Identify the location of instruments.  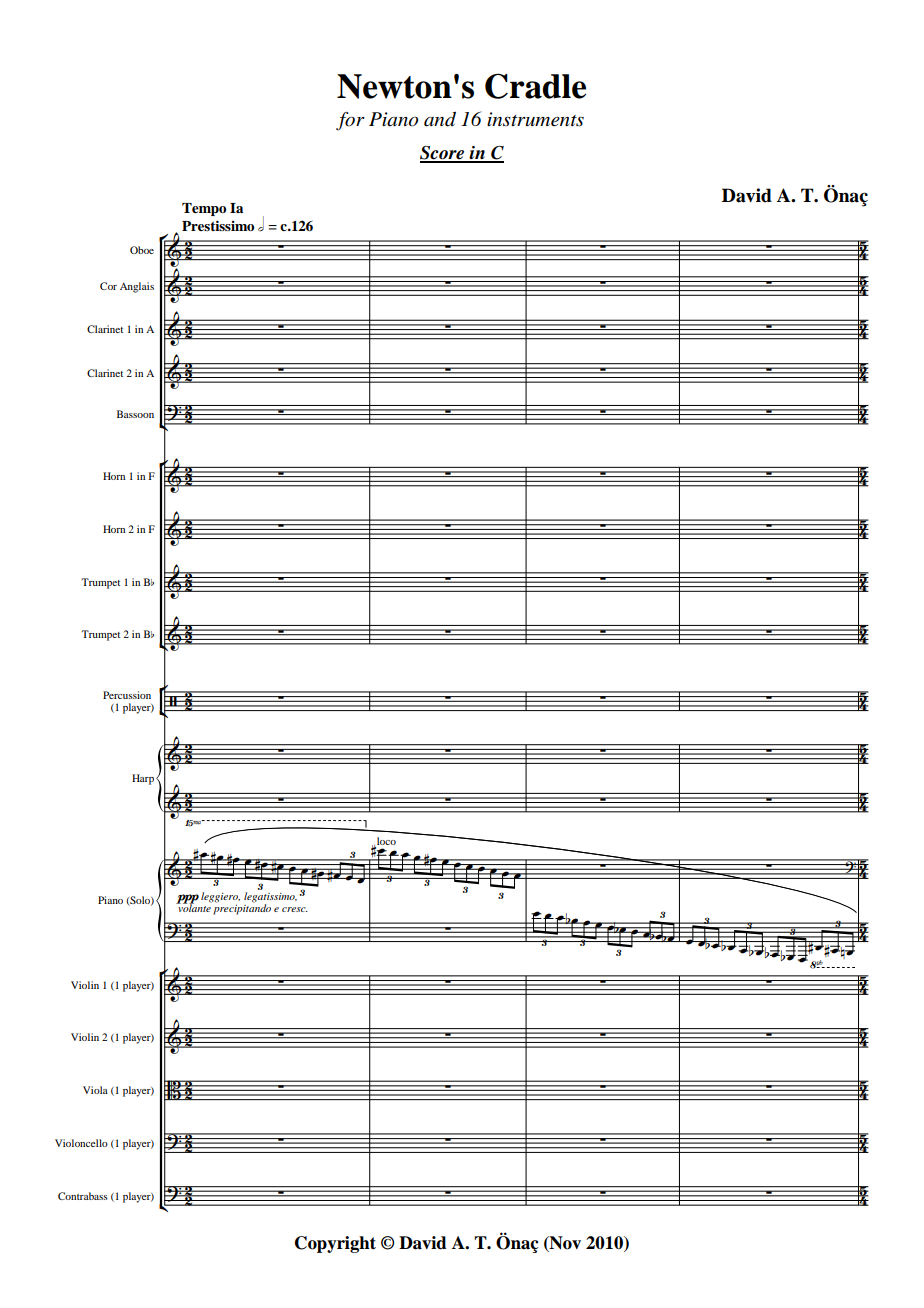
(535, 119).
